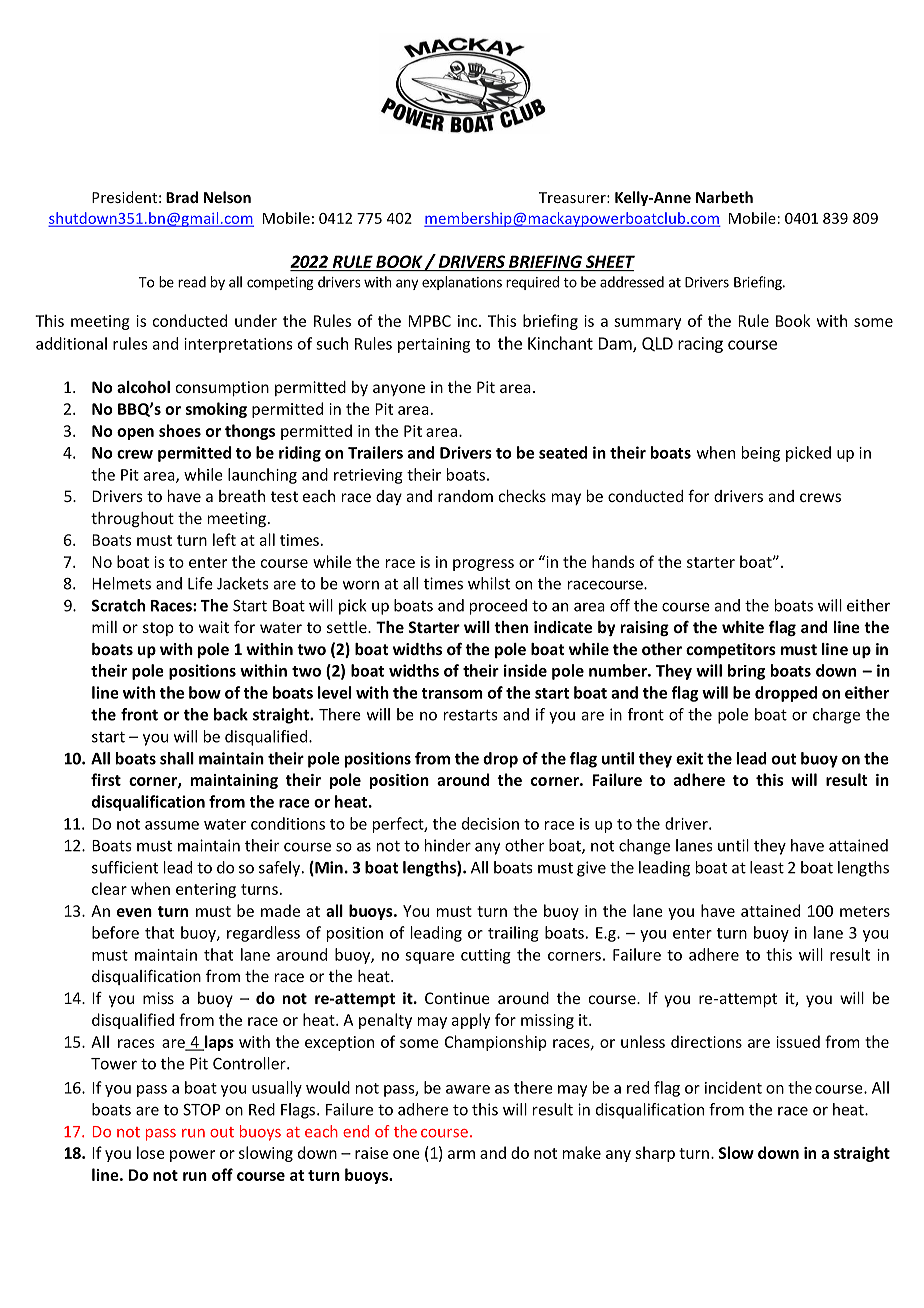 The image size is (924, 1308). I want to click on shoes, so click(180, 430).
